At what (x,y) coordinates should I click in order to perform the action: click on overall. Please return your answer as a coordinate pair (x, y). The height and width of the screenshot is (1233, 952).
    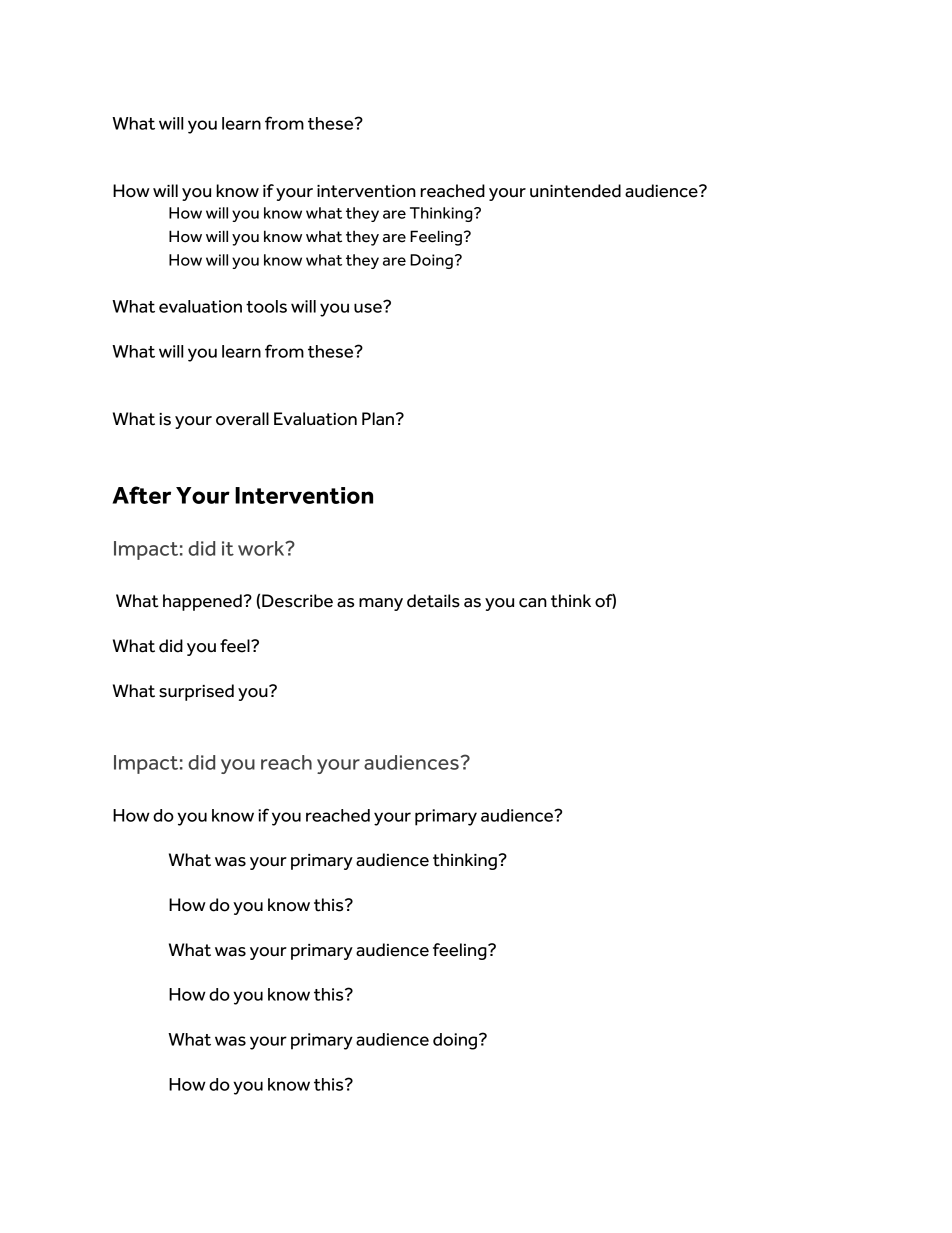
    Looking at the image, I should click on (242, 419).
